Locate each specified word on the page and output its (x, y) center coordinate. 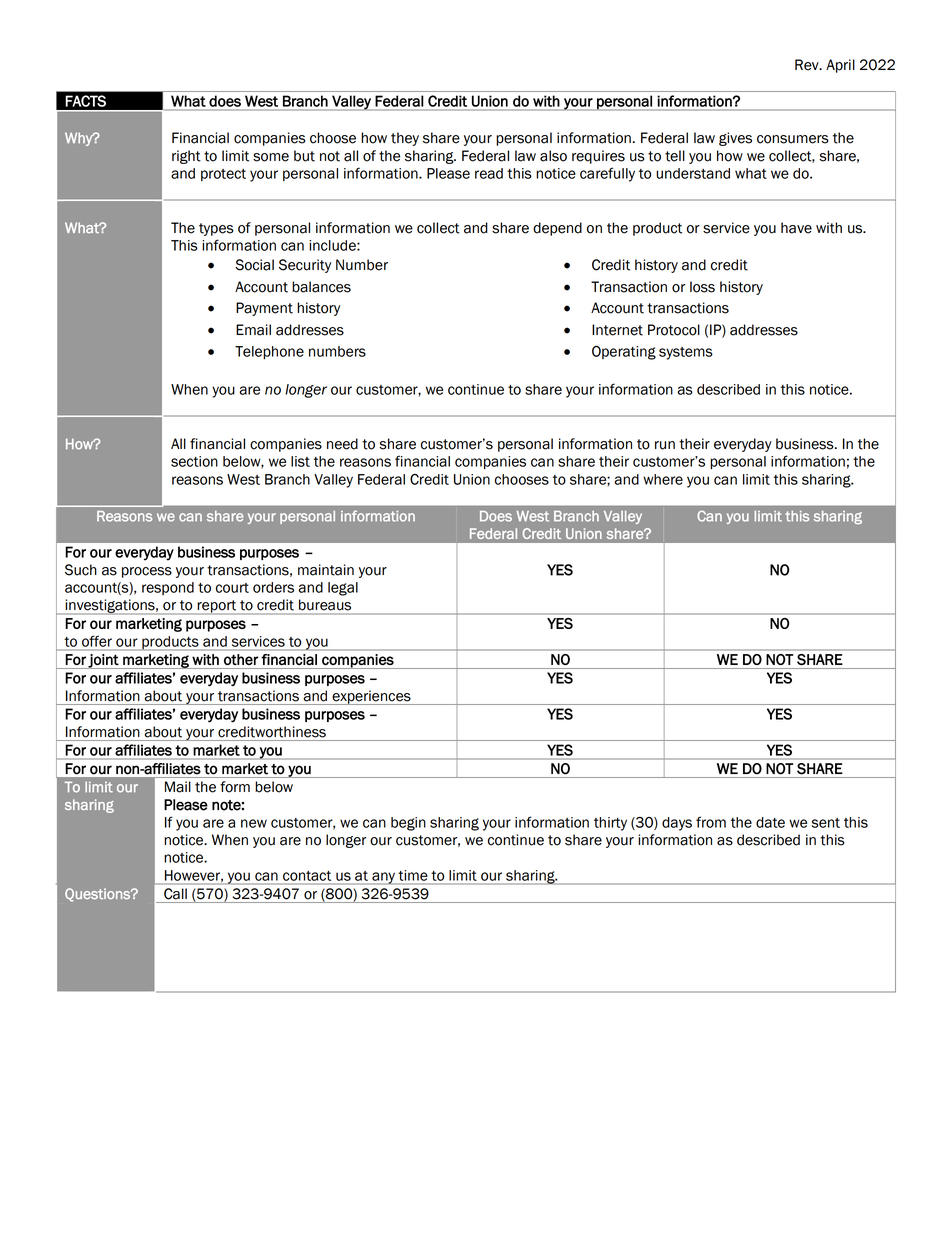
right (186, 157)
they (405, 139)
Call (175, 894)
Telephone (269, 353)
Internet (617, 330)
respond (168, 588)
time (413, 875)
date (770, 822)
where (663, 479)
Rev (808, 65)
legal (343, 589)
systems (686, 353)
